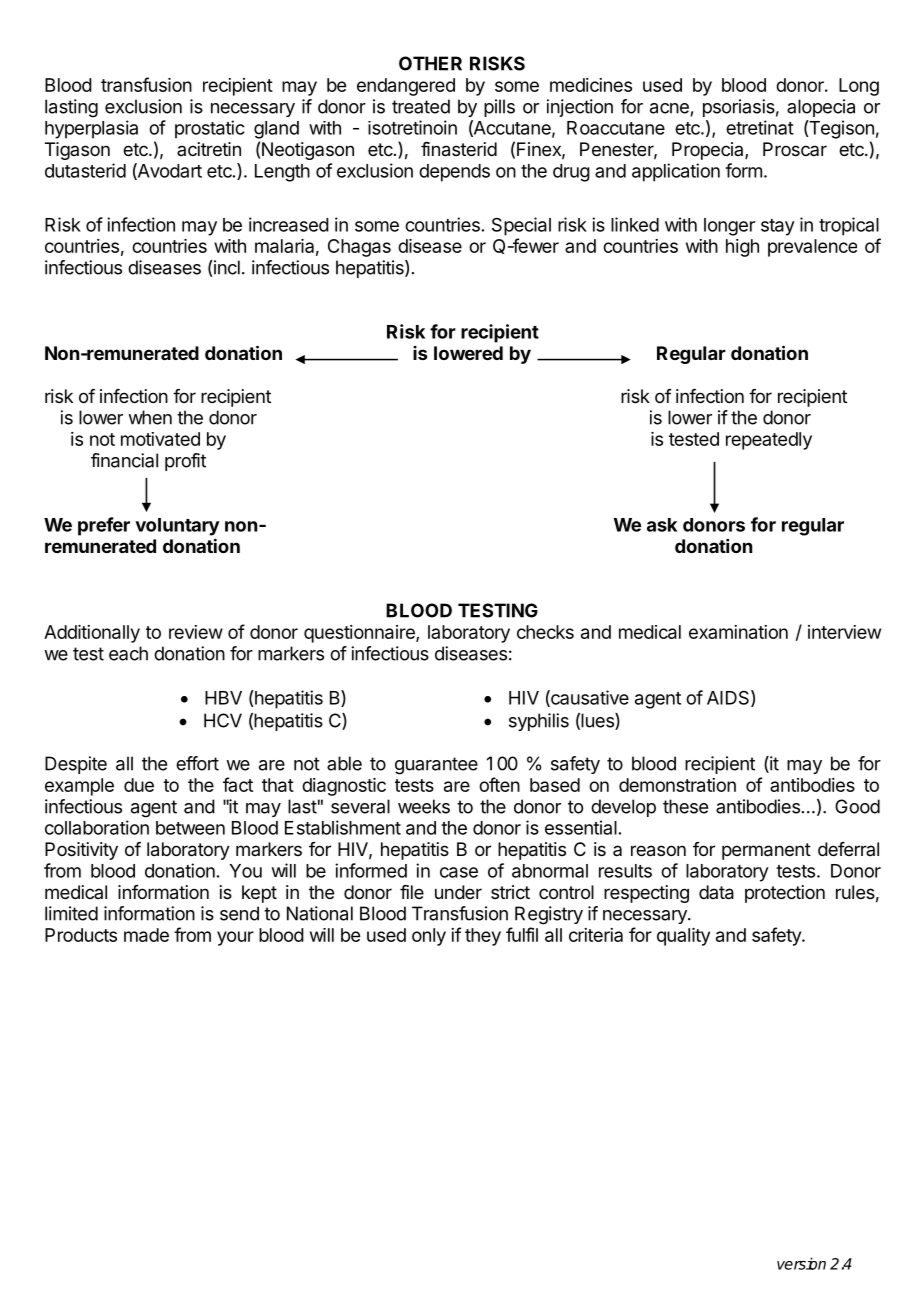 This page has width=924, height=1308. Describe the element at coordinates (766, 851) in the page. I see `permanent` at that location.
